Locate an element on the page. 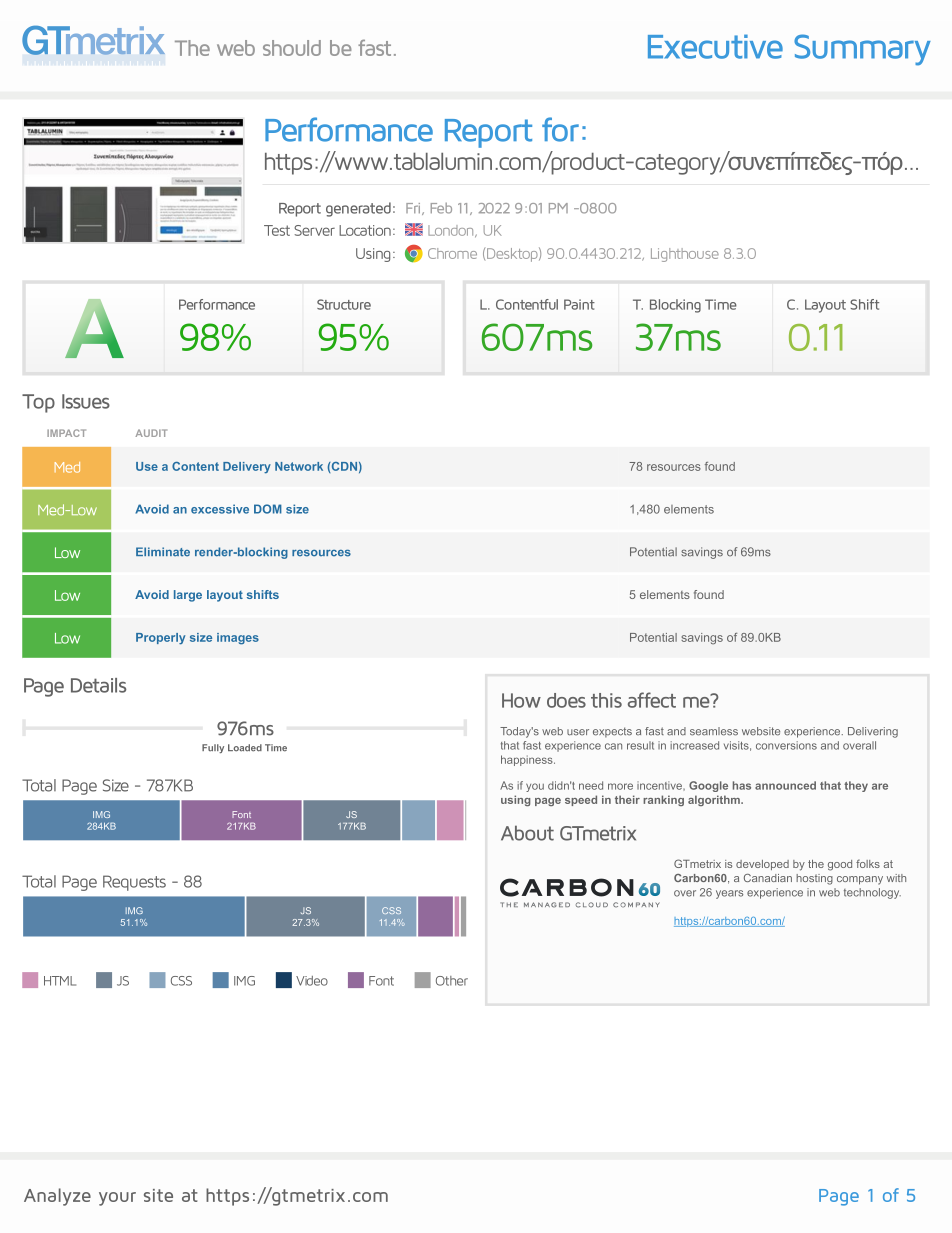 This document has height=1233, width=952. should is located at coordinates (292, 48).
